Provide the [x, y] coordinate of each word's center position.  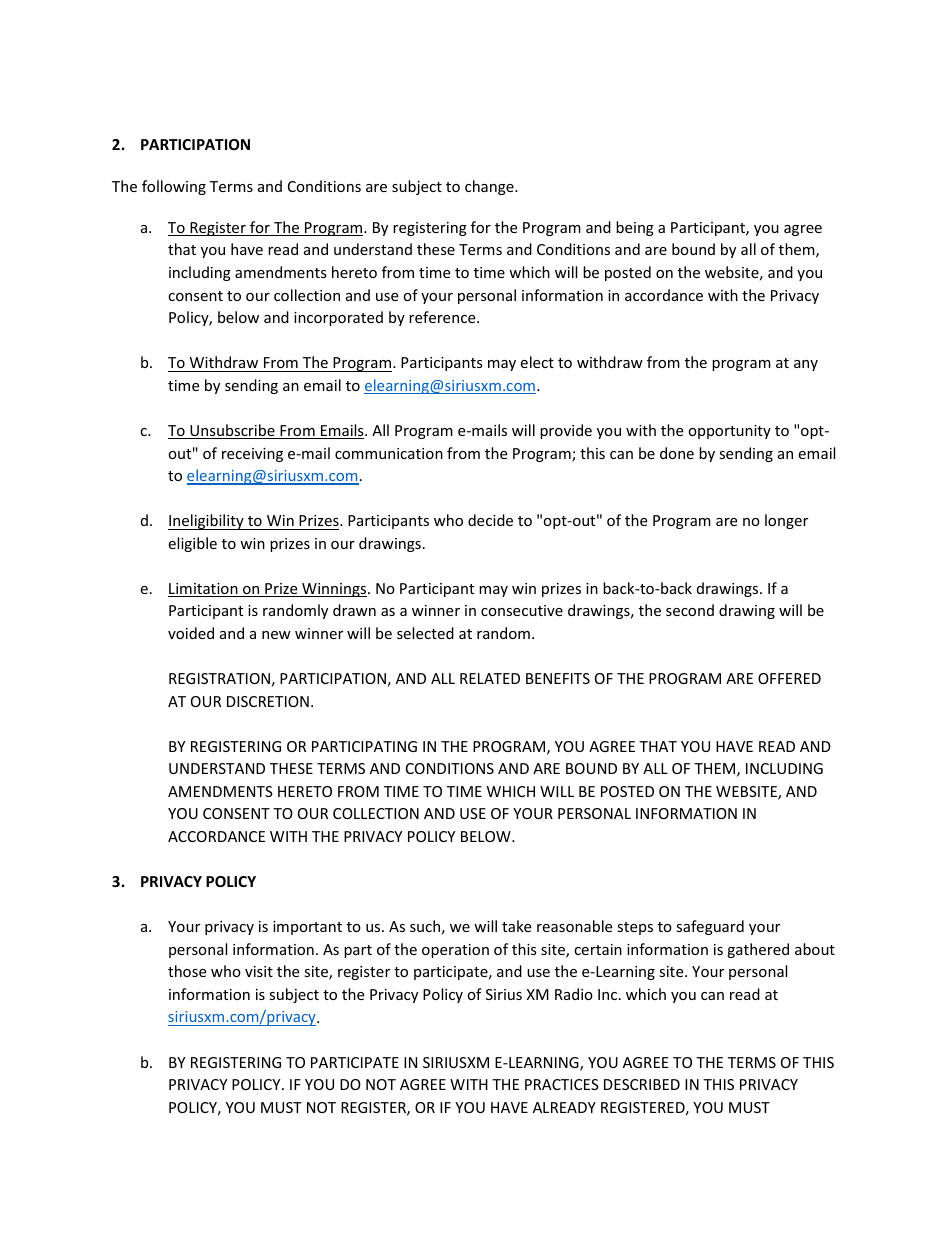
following [174, 187]
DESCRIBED [642, 1084]
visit [259, 971]
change [490, 187]
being [635, 228]
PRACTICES [562, 1084]
